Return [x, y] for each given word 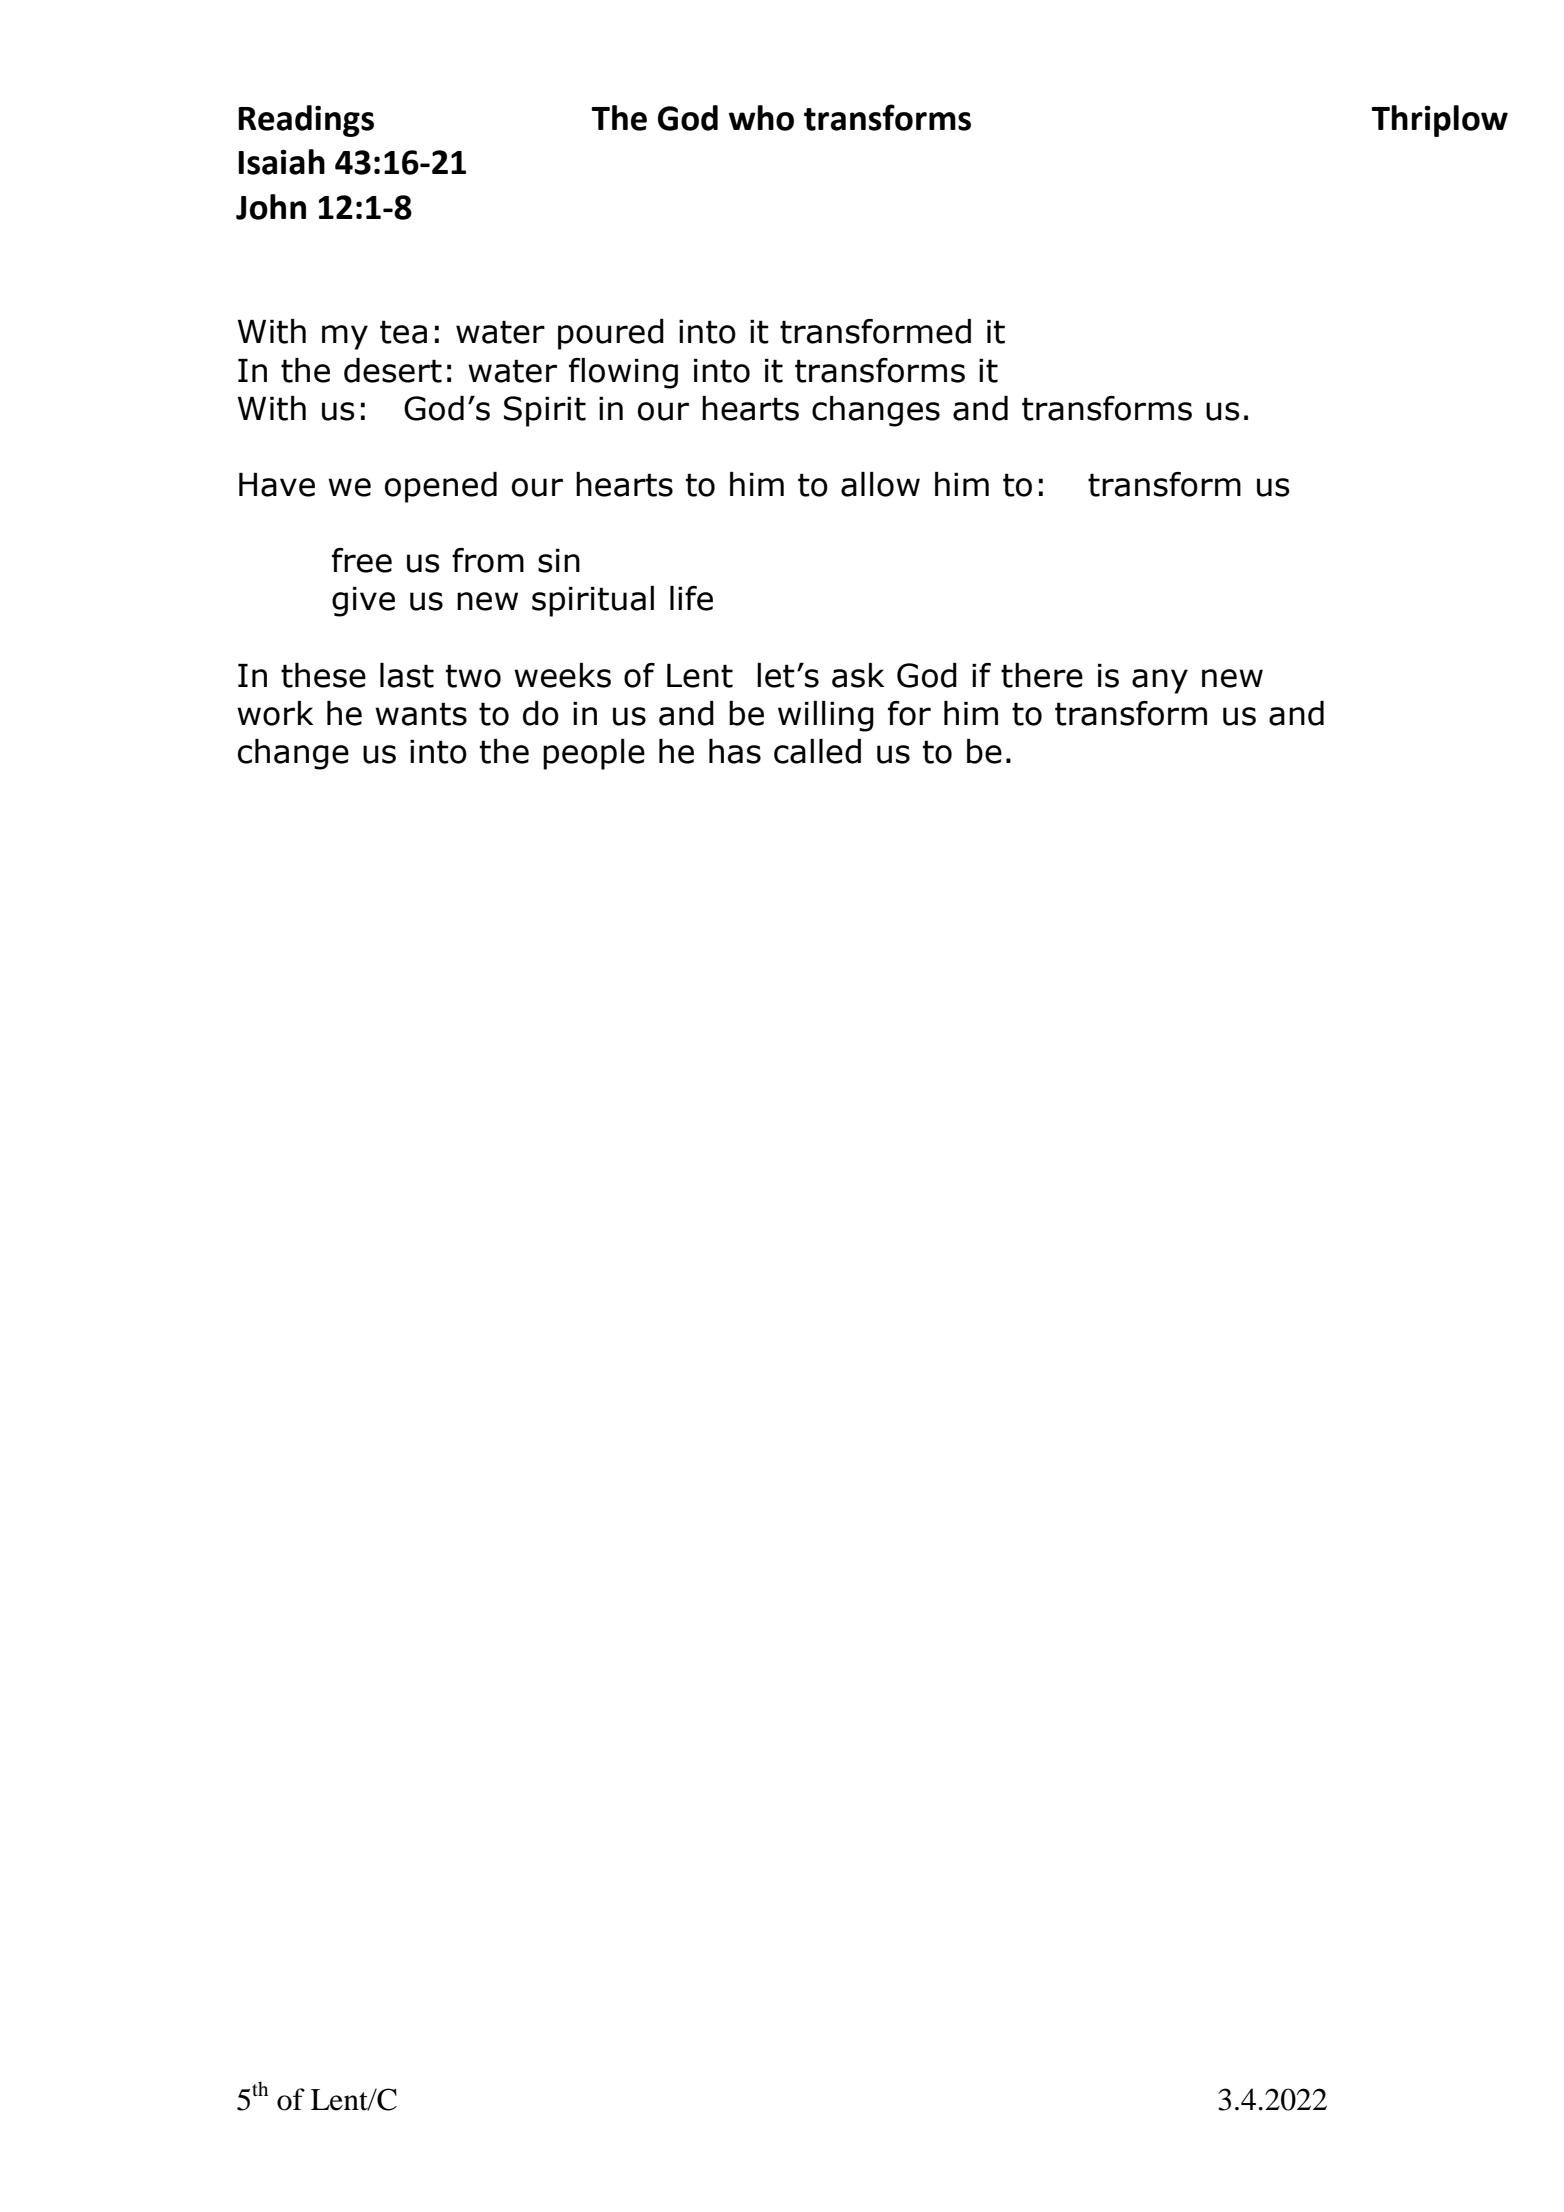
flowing [623, 373]
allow [880, 484]
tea [403, 332]
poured [611, 334]
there [1042, 675]
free [362, 560]
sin [559, 561]
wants [421, 714]
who [761, 118]
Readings [306, 121]
